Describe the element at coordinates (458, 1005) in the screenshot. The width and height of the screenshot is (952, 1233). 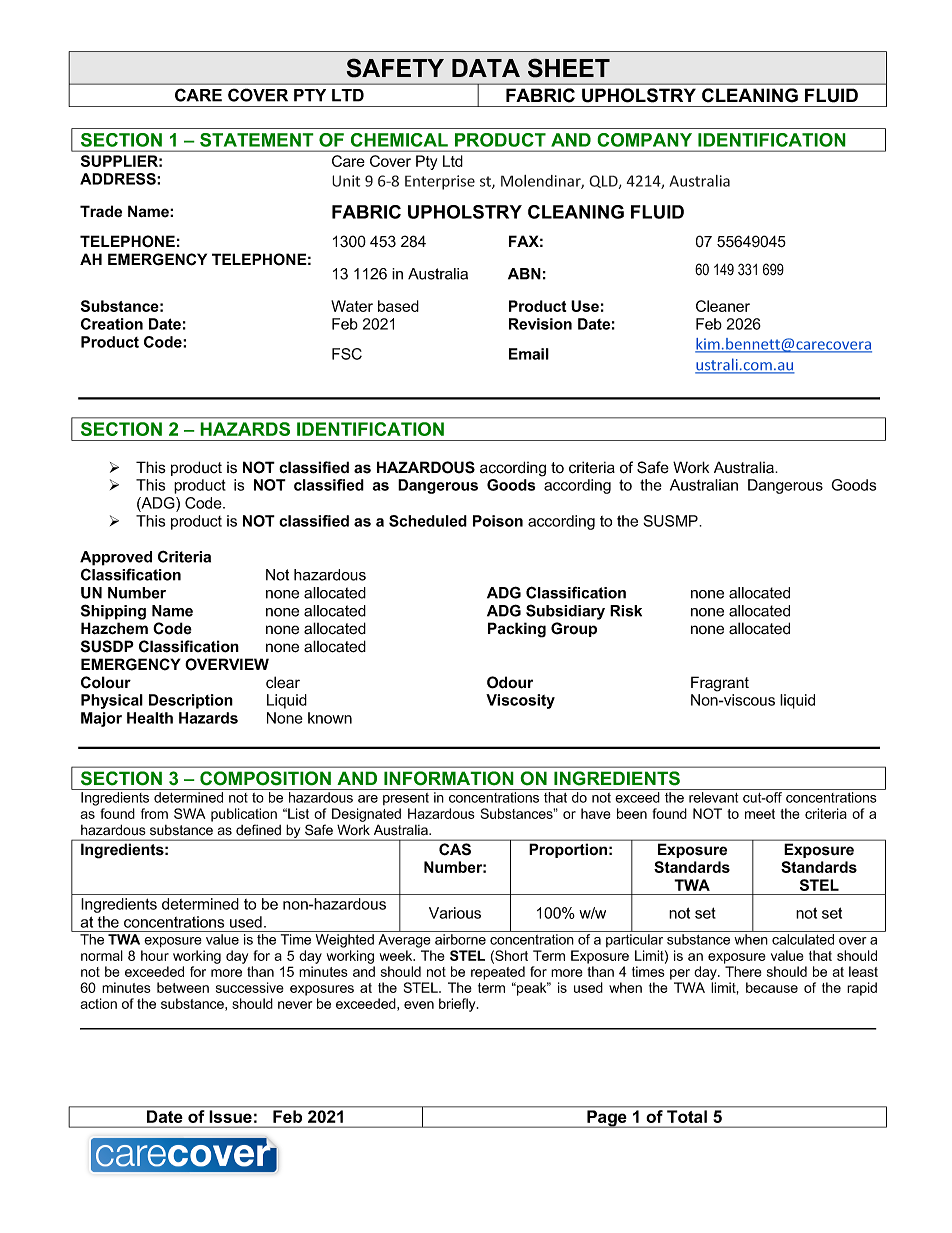
I see `briefly` at that location.
